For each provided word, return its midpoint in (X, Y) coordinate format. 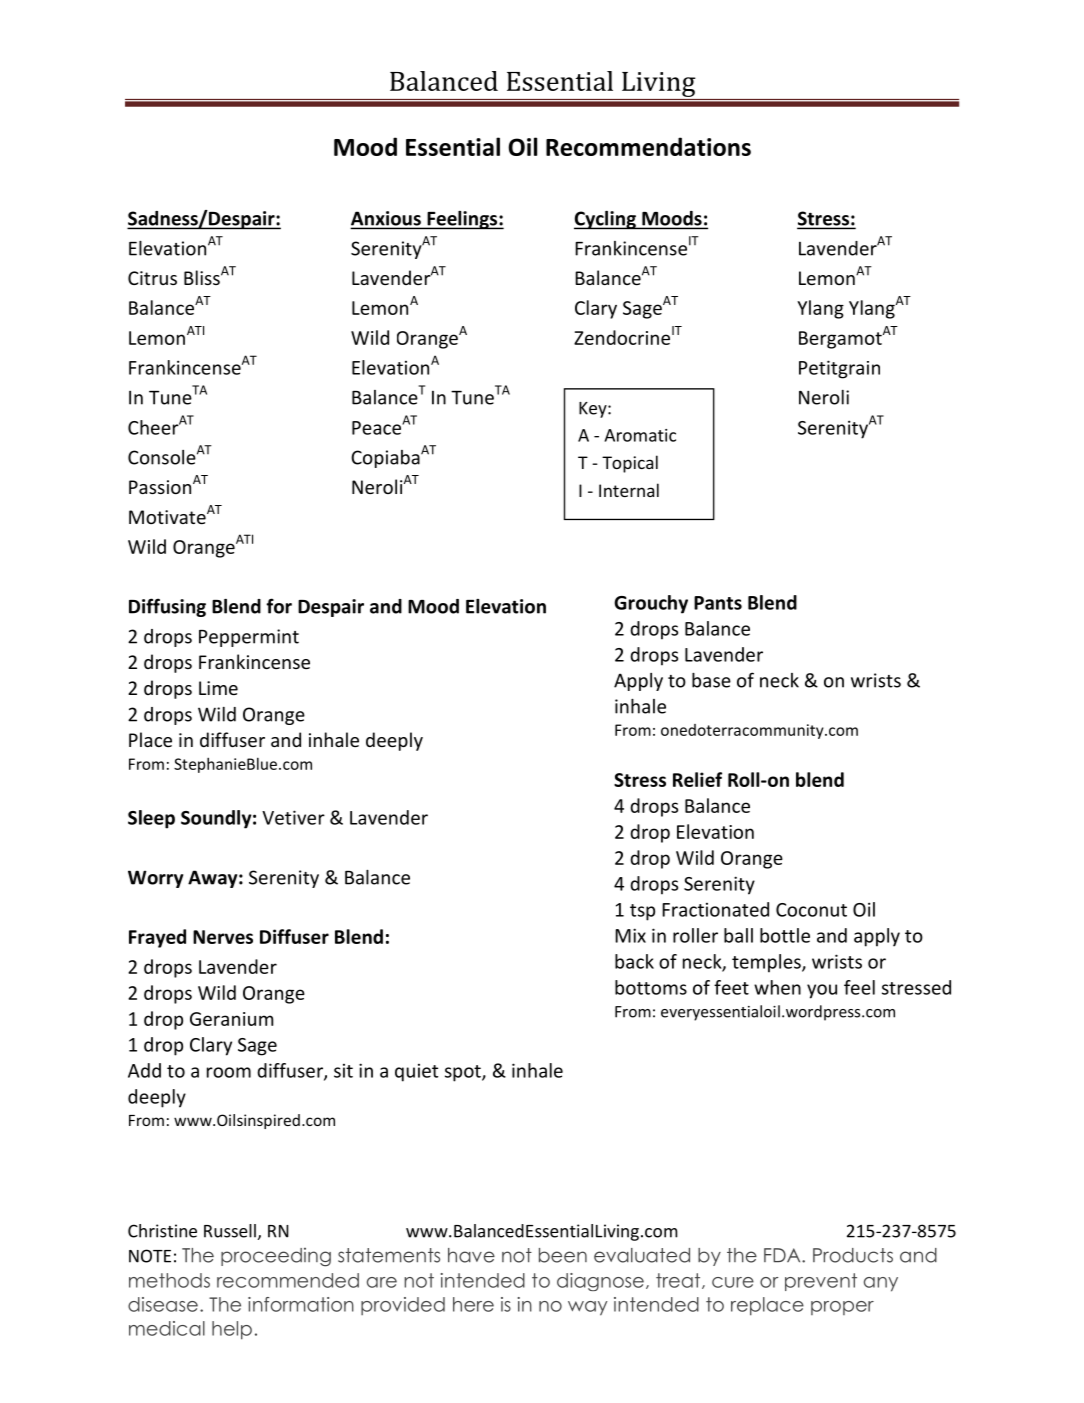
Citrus (152, 278)
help (232, 1330)
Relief (697, 779)
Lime (218, 688)
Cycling (606, 220)
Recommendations (648, 146)
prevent (821, 1282)
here (473, 1304)
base (711, 680)
